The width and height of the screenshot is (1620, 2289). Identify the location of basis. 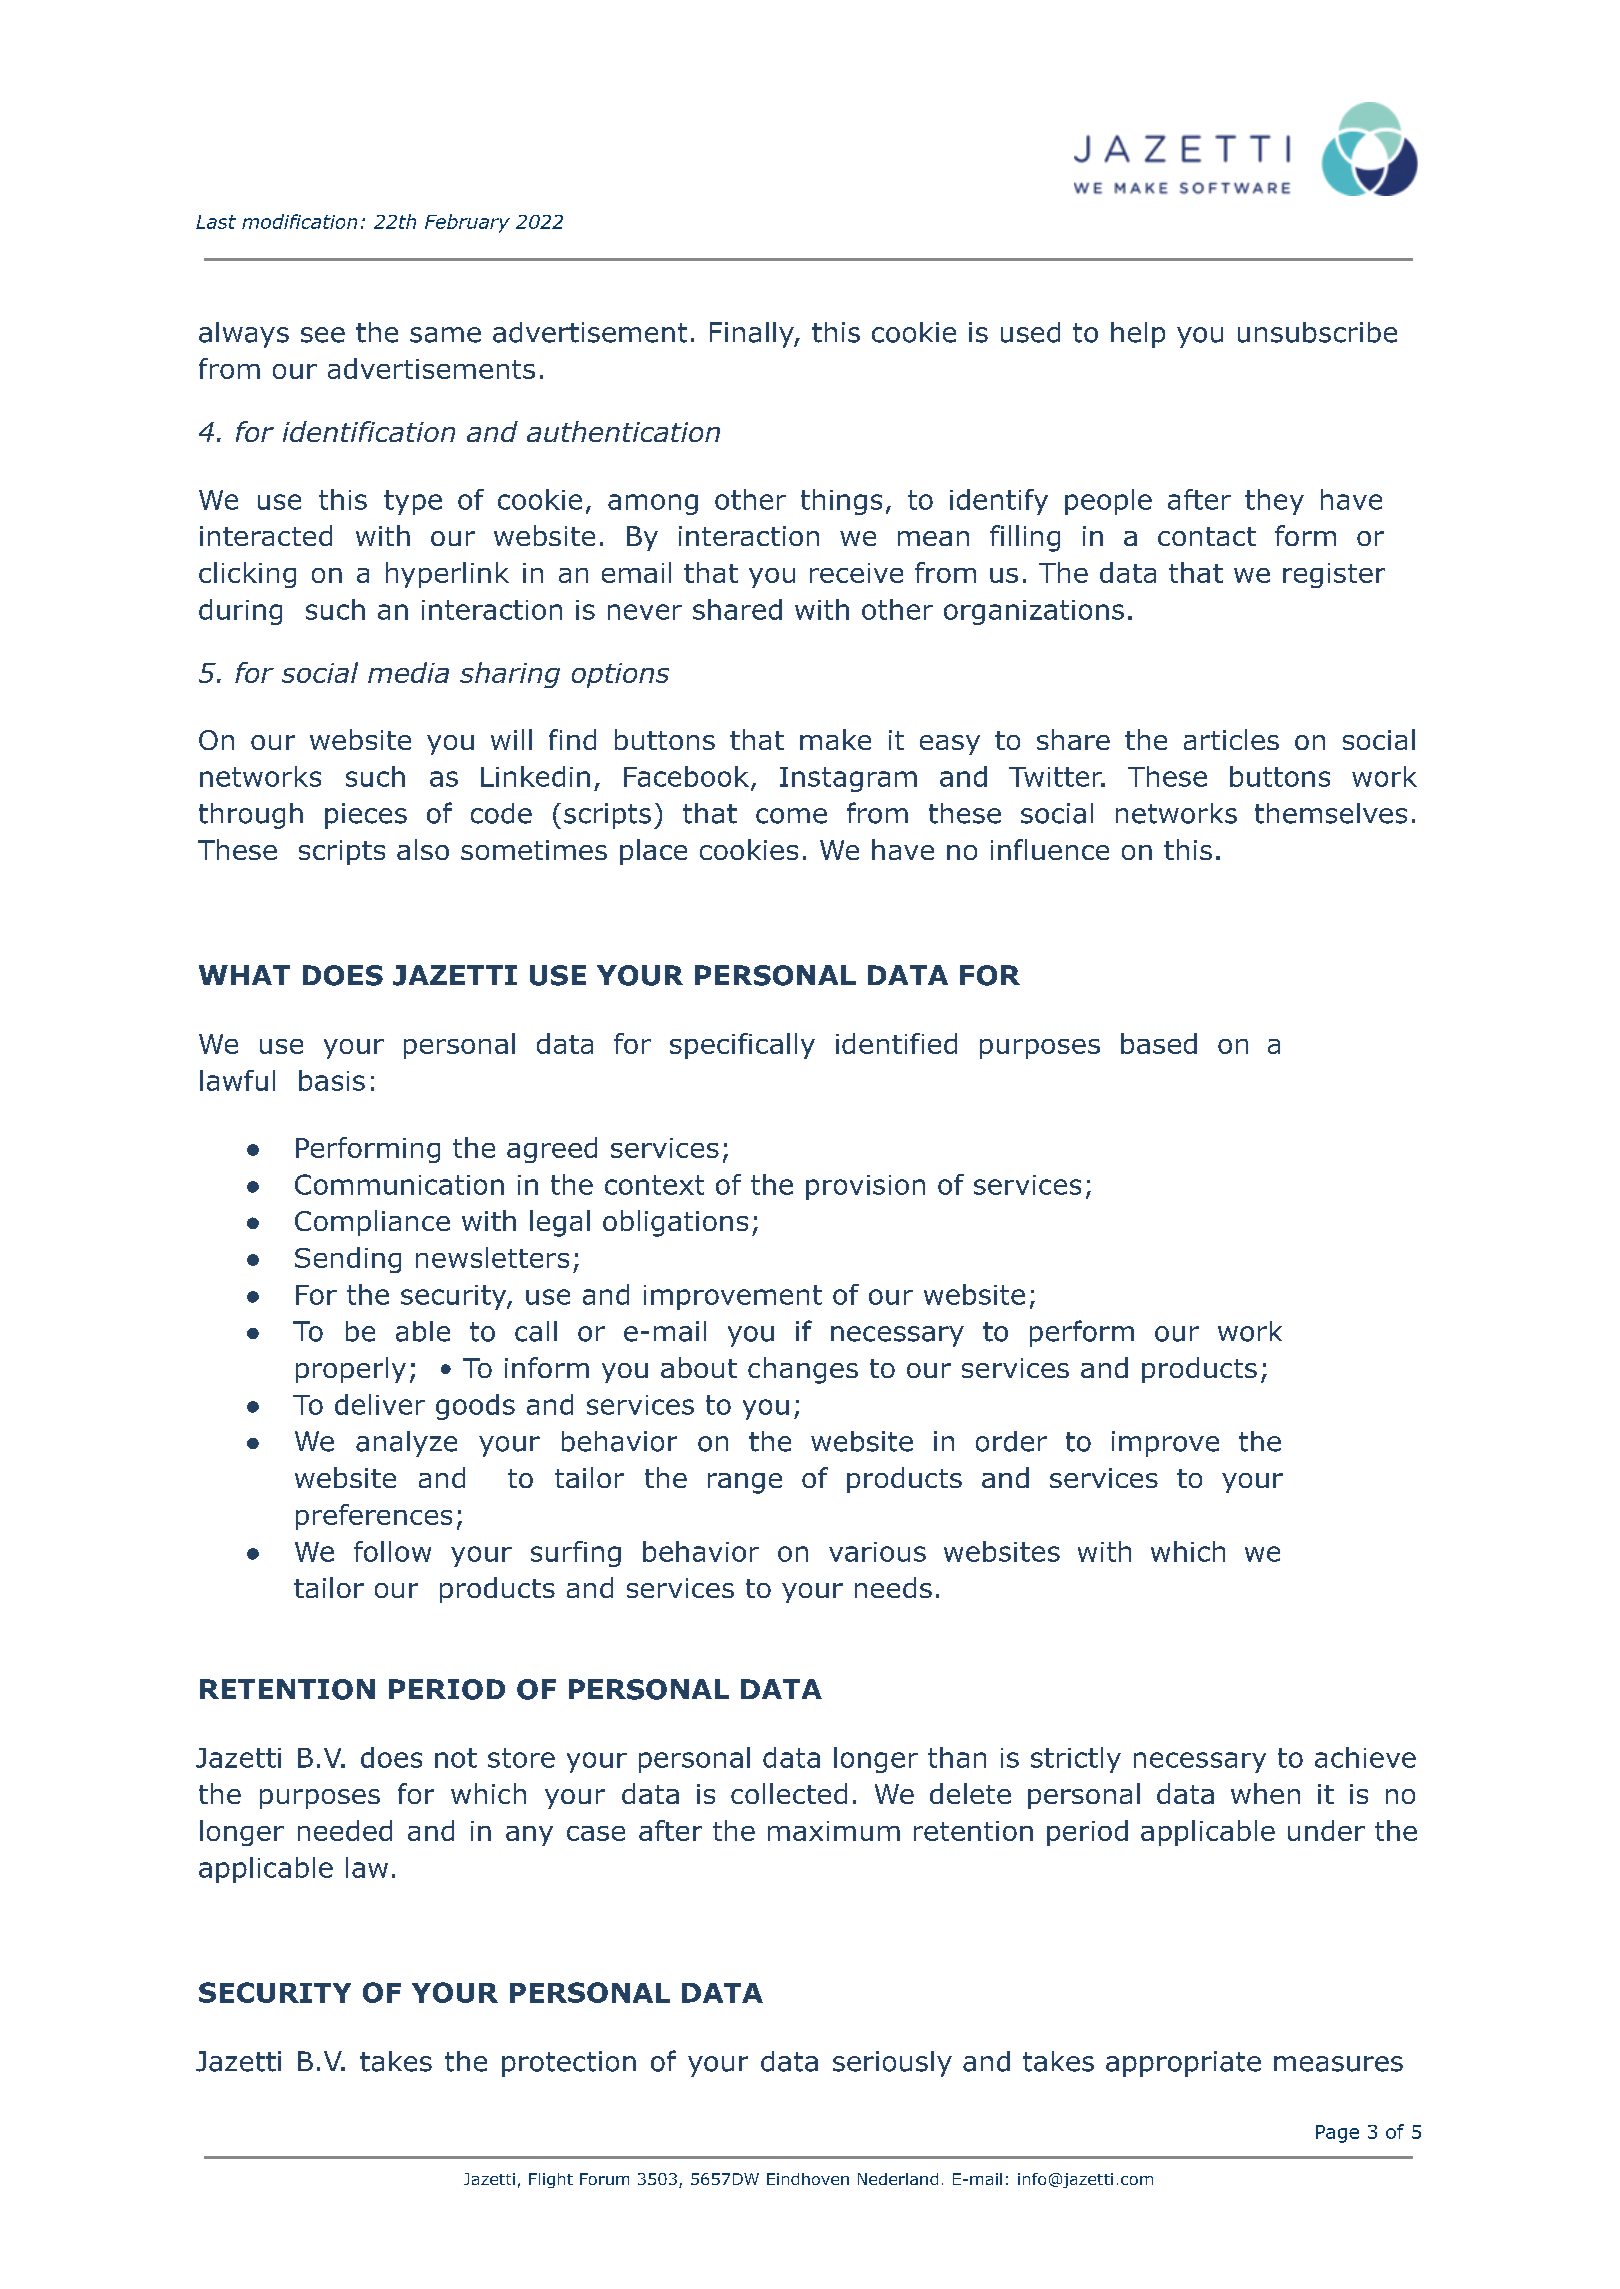
(332, 1080).
